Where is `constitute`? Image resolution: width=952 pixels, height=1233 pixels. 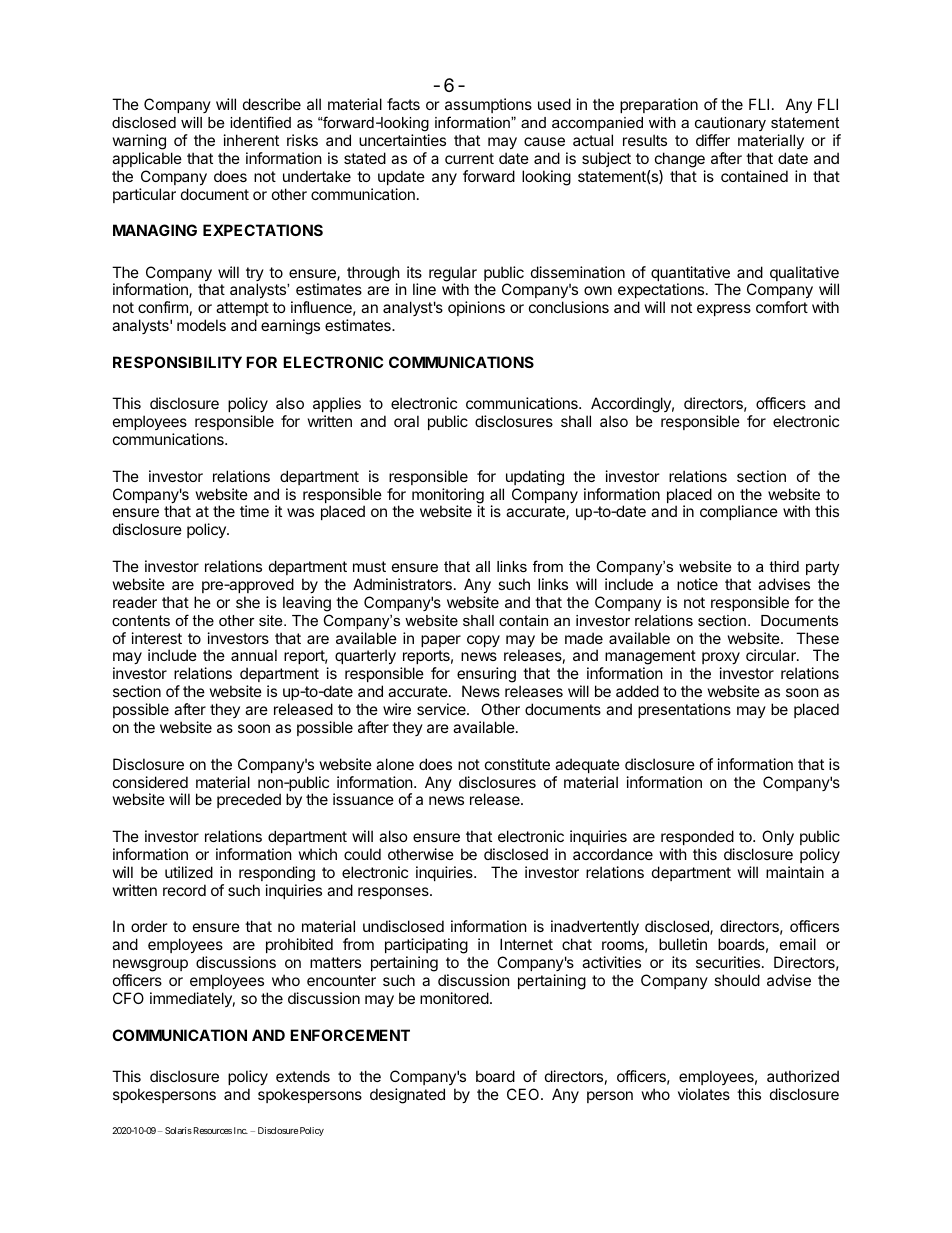
constitute is located at coordinates (517, 764).
